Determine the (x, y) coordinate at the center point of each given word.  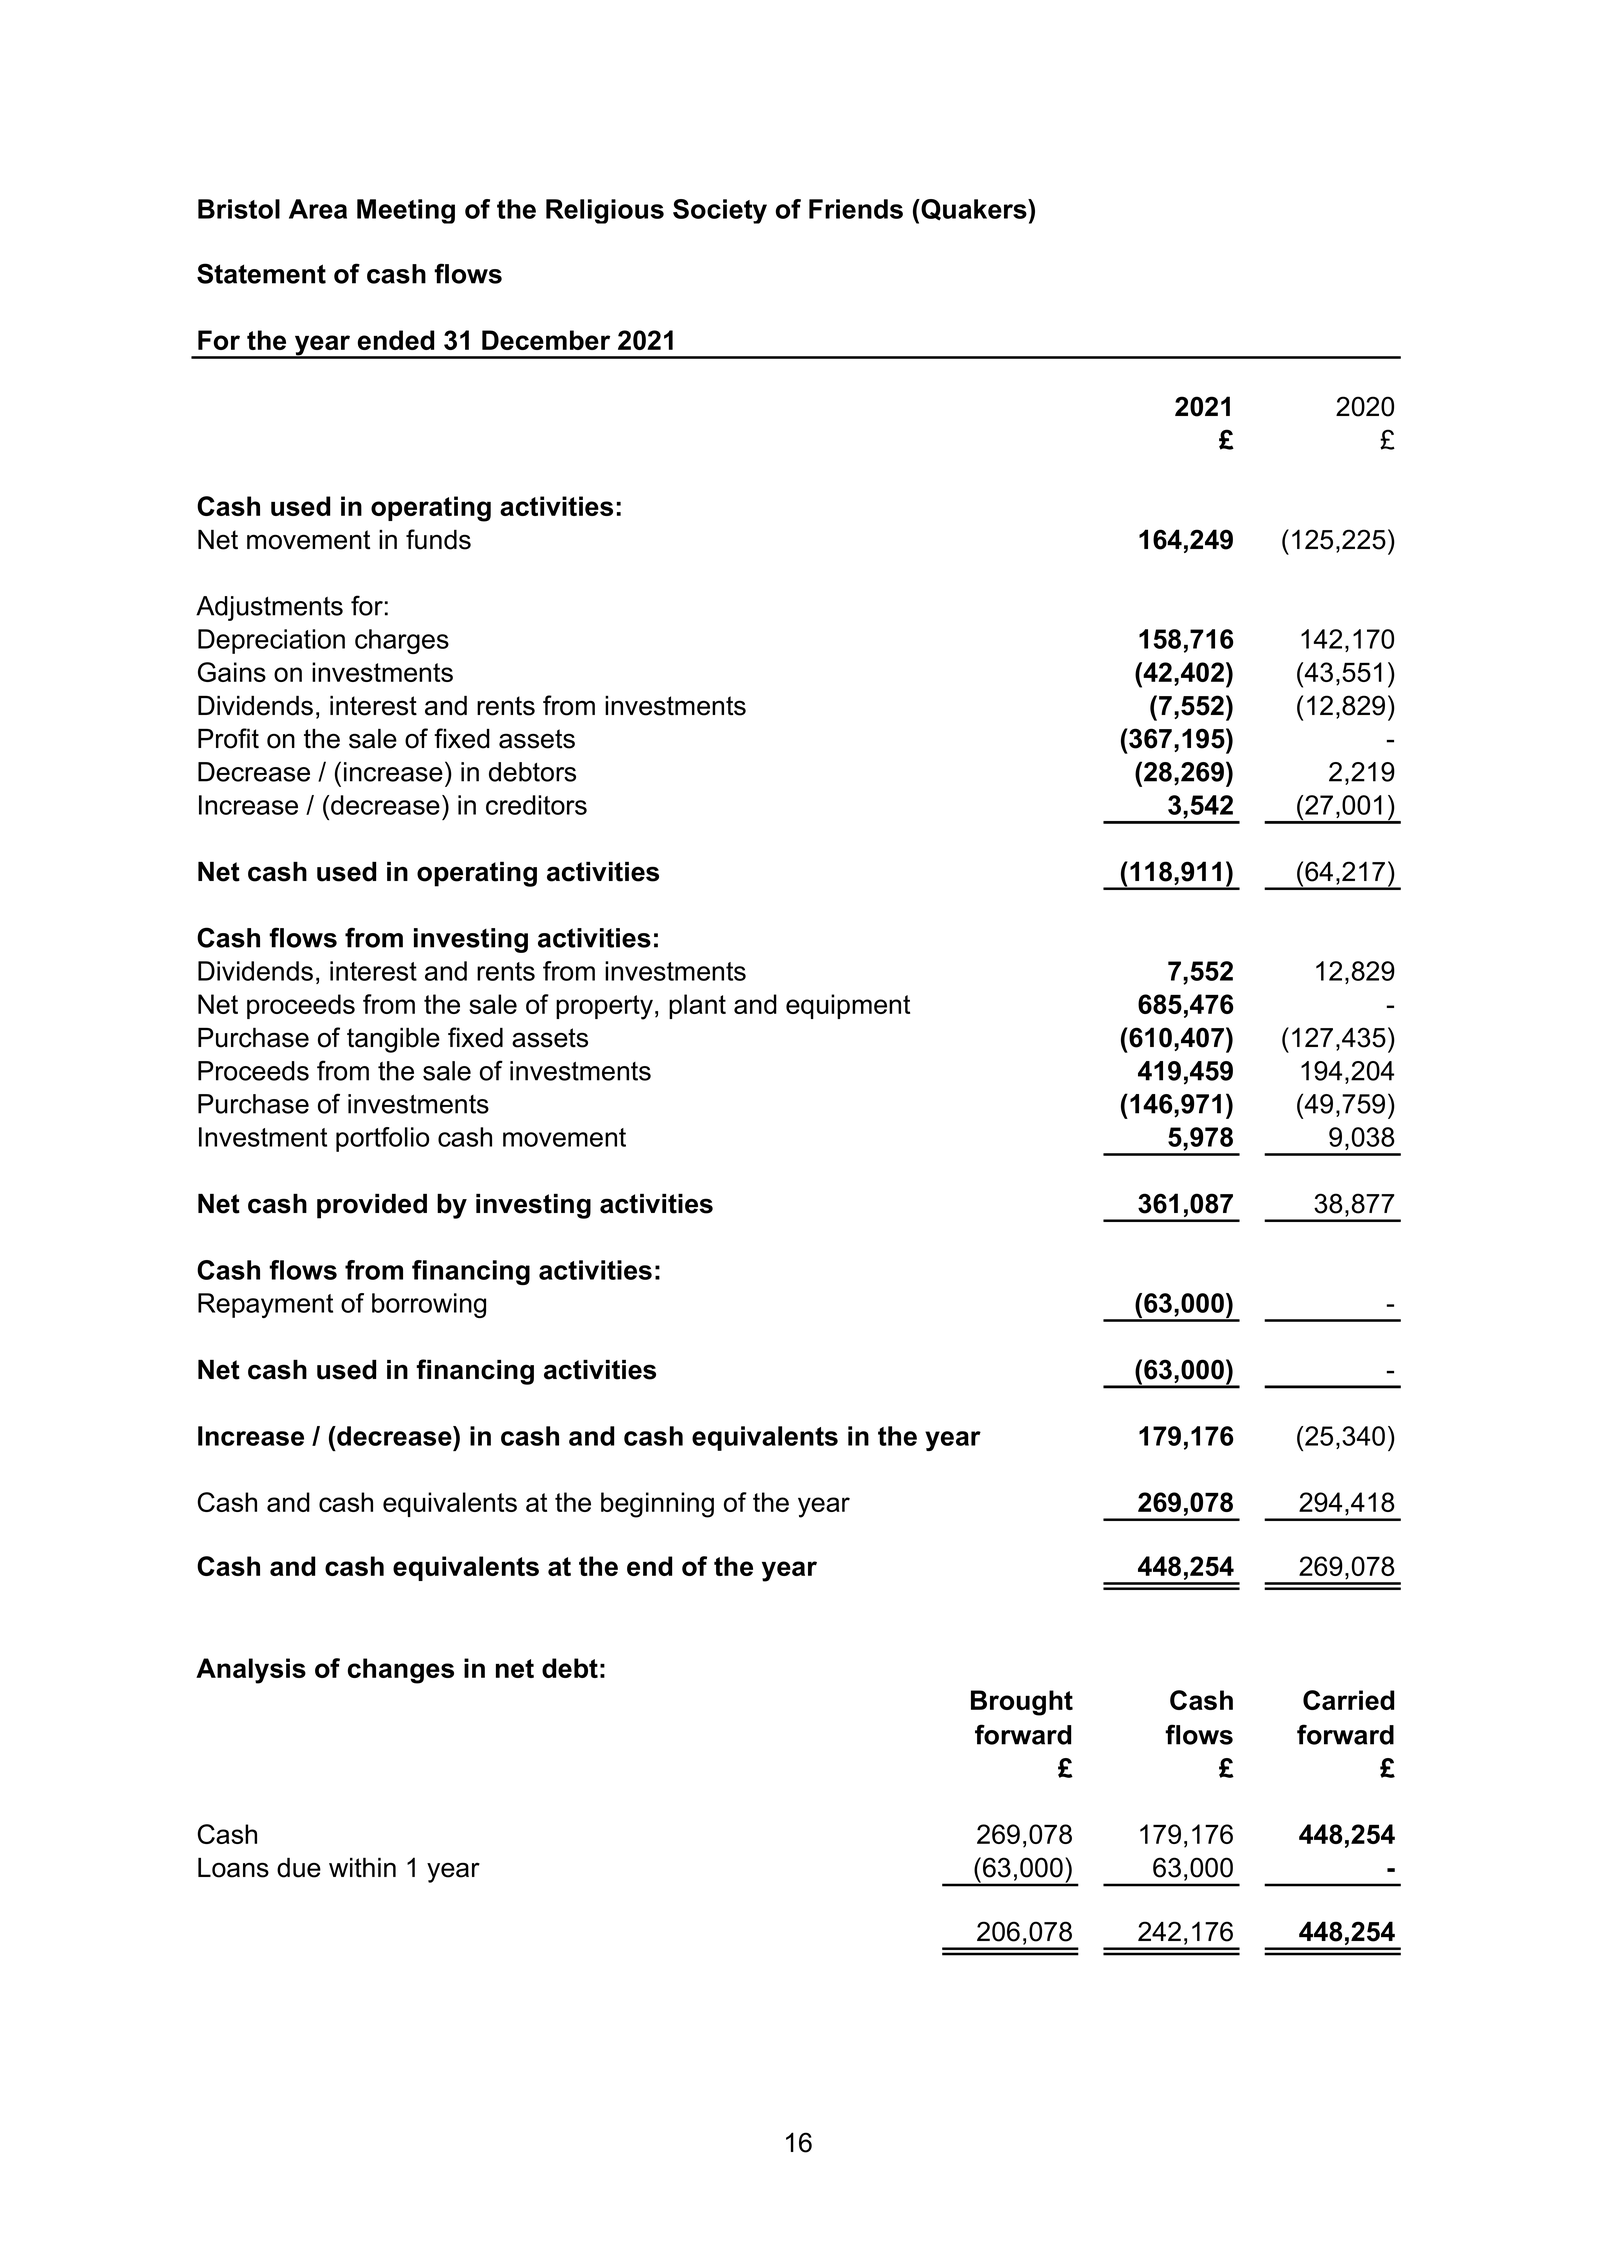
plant (697, 1006)
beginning (657, 1505)
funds (438, 539)
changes (401, 1671)
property (604, 1007)
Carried (1348, 1700)
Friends (856, 209)
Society (720, 211)
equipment (848, 1006)
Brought (1022, 1703)
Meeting (406, 211)
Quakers (974, 210)
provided (372, 1206)
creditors (536, 805)
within (362, 1867)
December (546, 340)
